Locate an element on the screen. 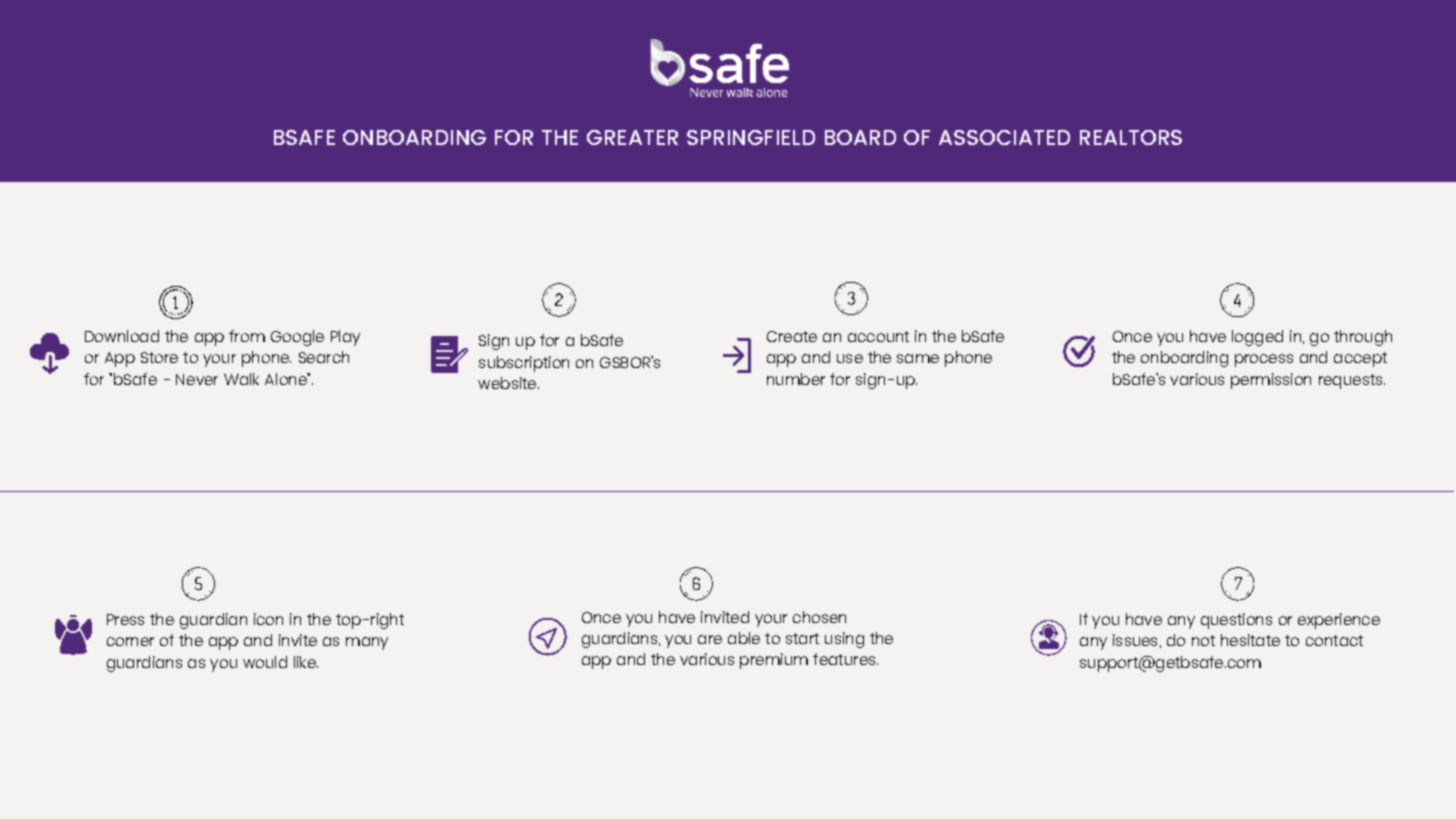  Walk is located at coordinates (241, 379).
